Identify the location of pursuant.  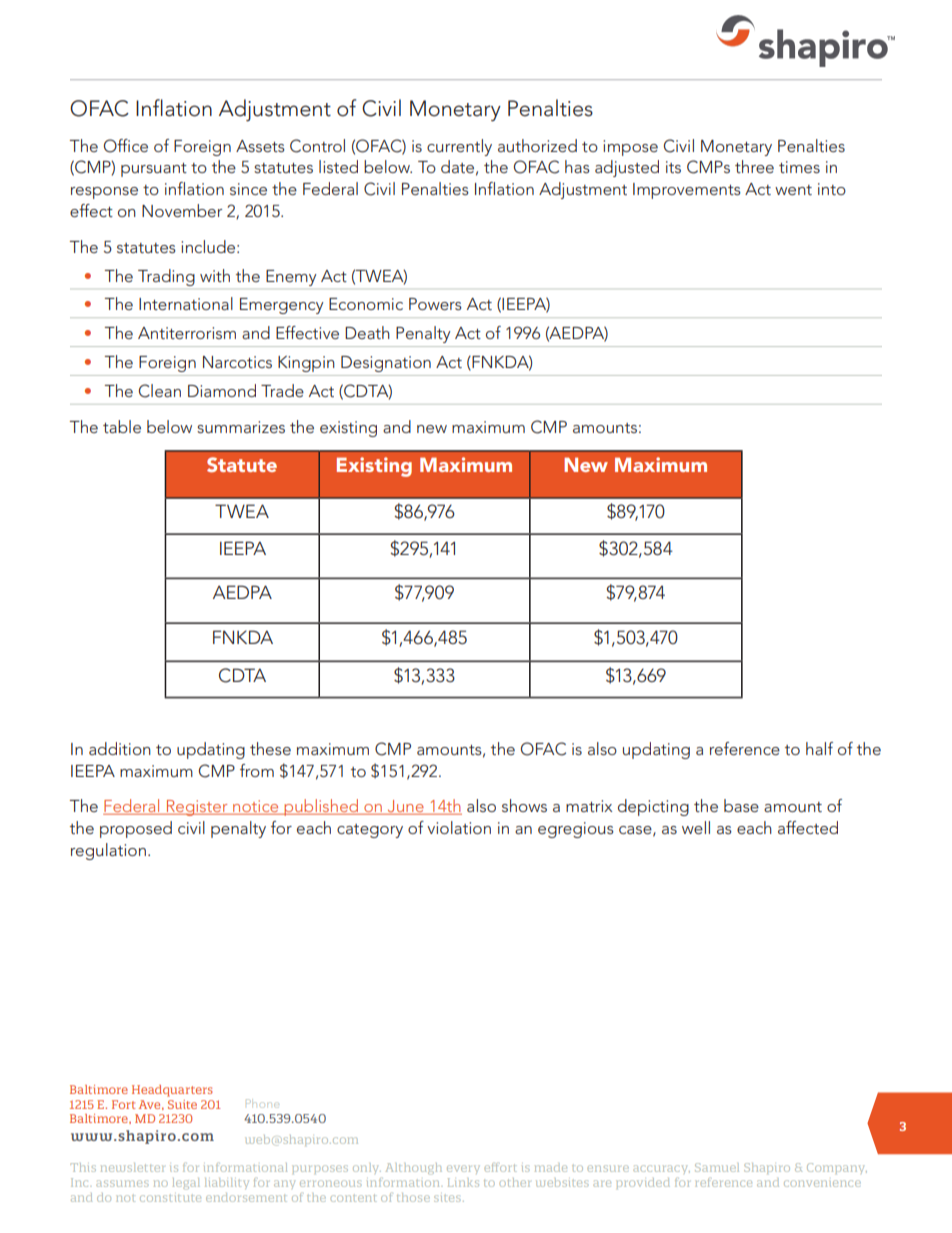
(154, 170).
